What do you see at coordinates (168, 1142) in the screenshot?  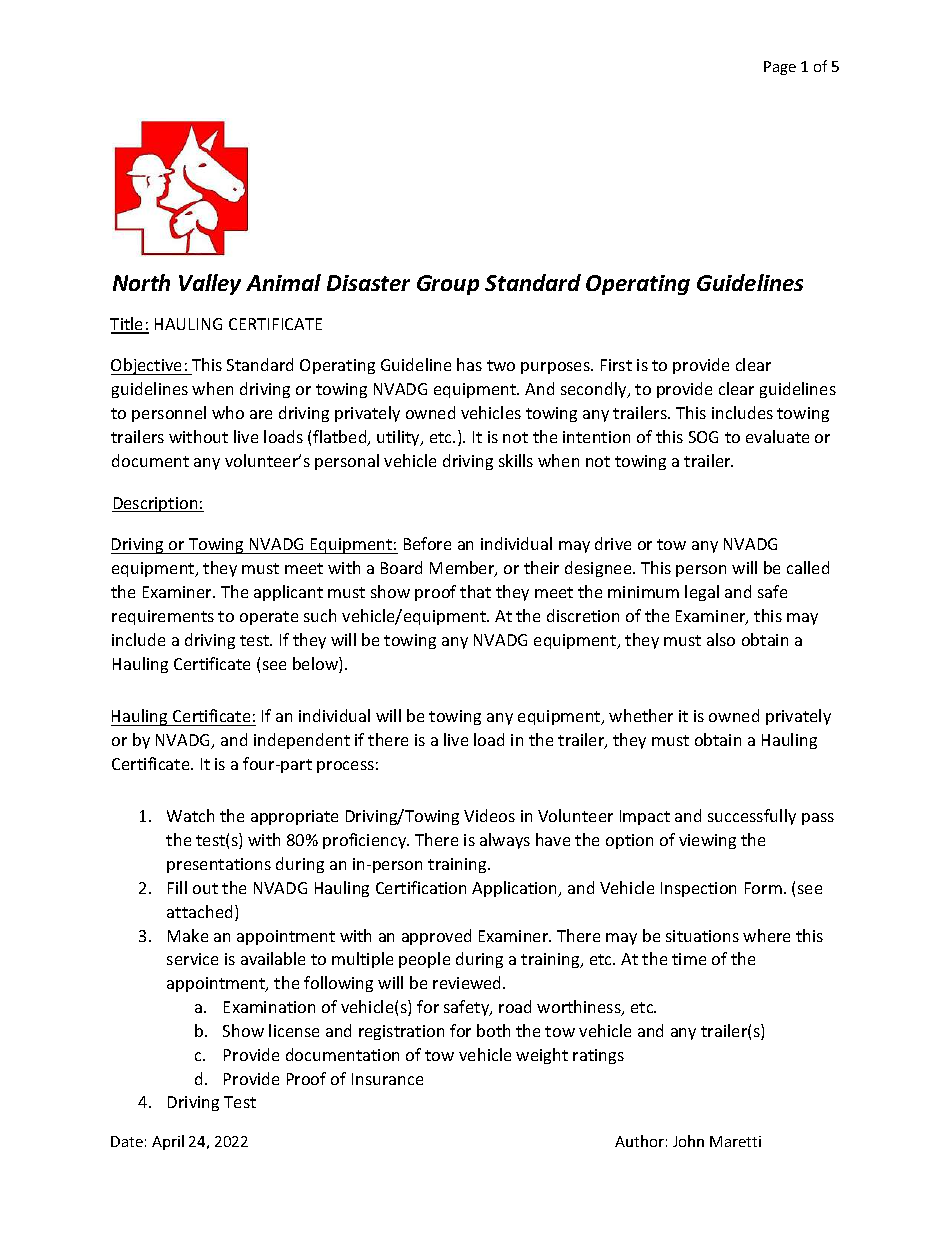 I see `April` at bounding box center [168, 1142].
